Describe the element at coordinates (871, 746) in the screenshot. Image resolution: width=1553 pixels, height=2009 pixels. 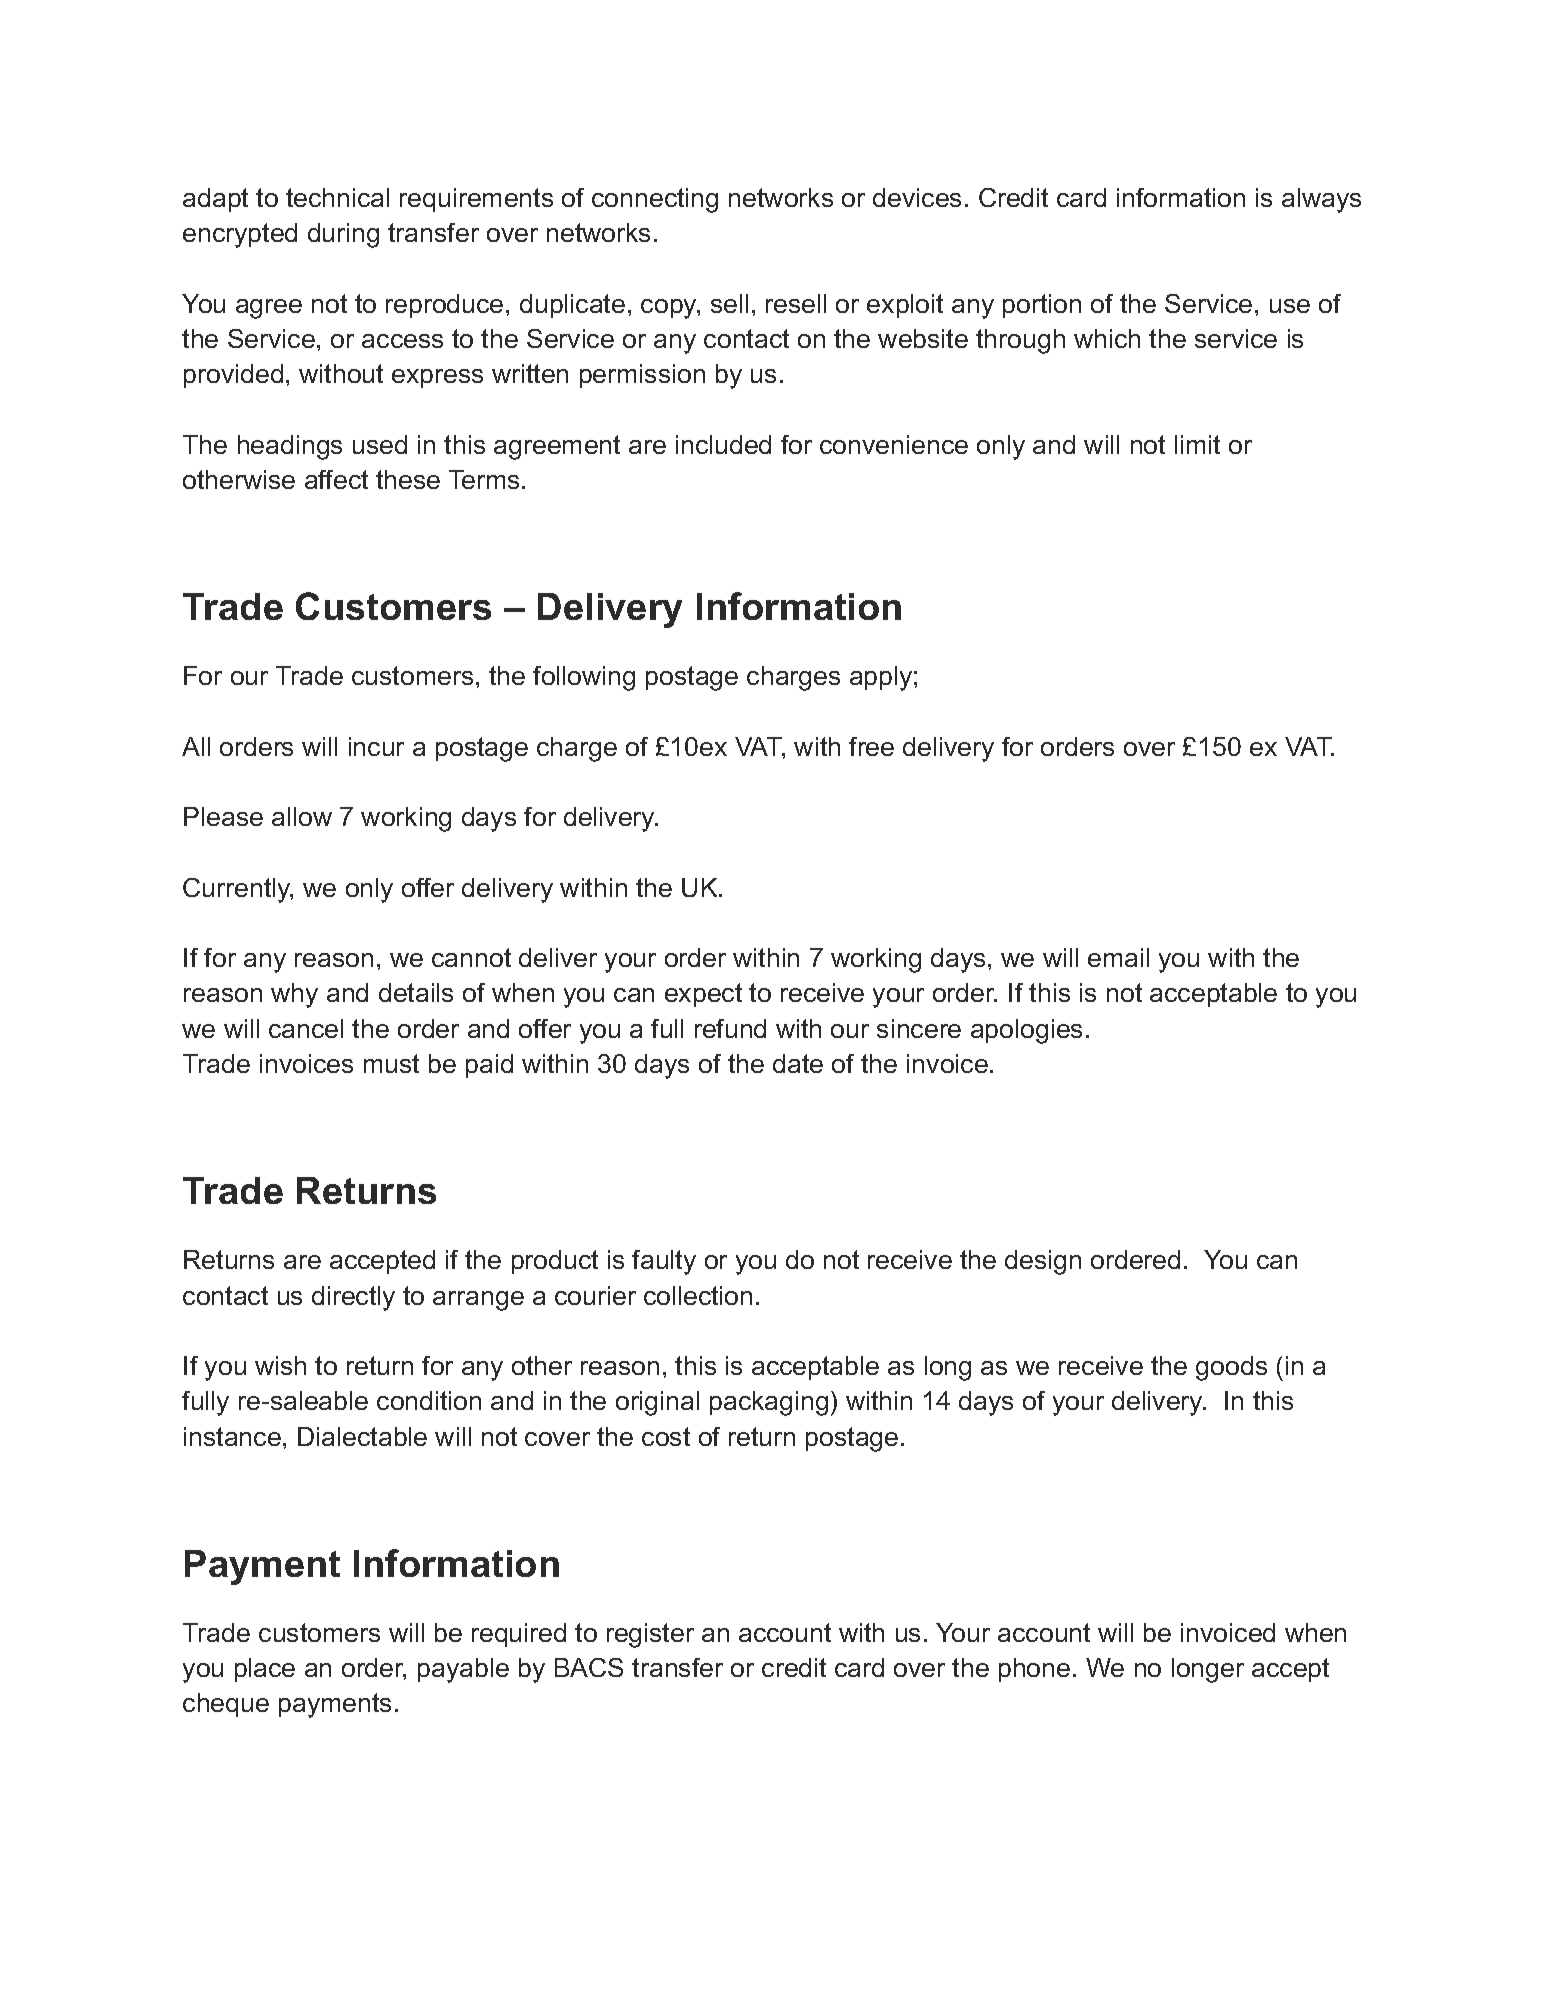
I see `free` at that location.
